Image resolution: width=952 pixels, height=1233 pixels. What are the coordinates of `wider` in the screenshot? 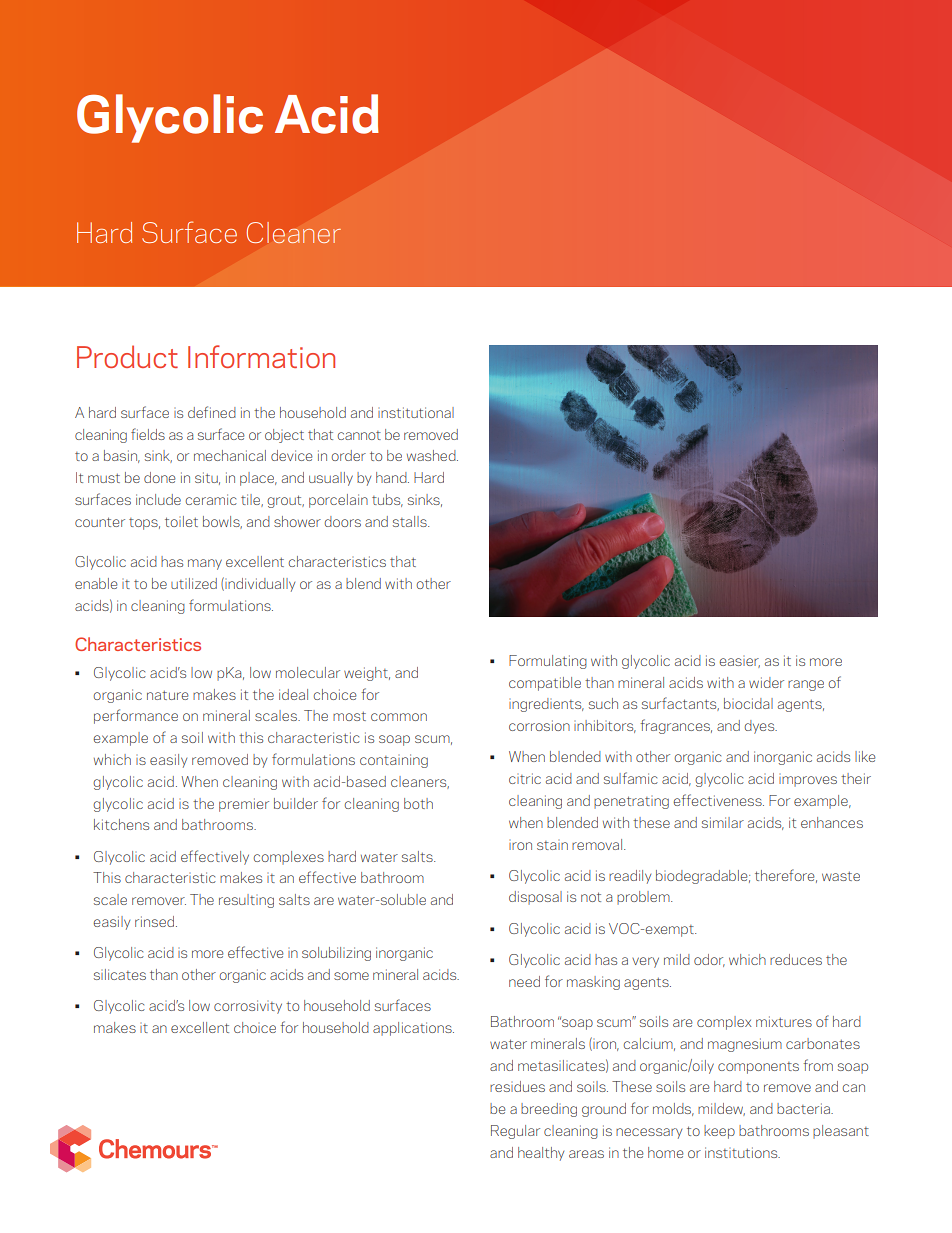 It's located at (766, 682).
